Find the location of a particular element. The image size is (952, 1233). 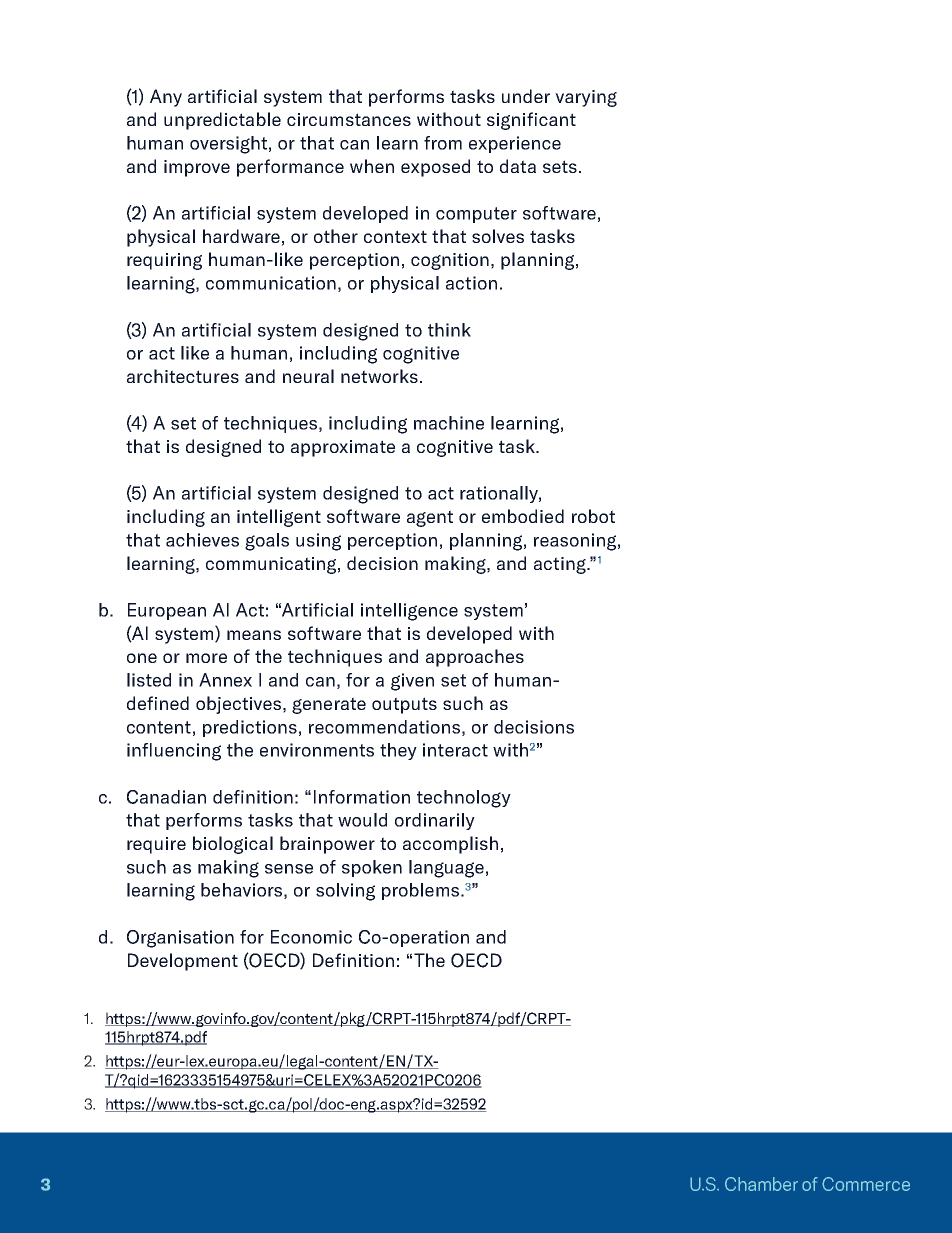

embodied is located at coordinates (523, 516).
